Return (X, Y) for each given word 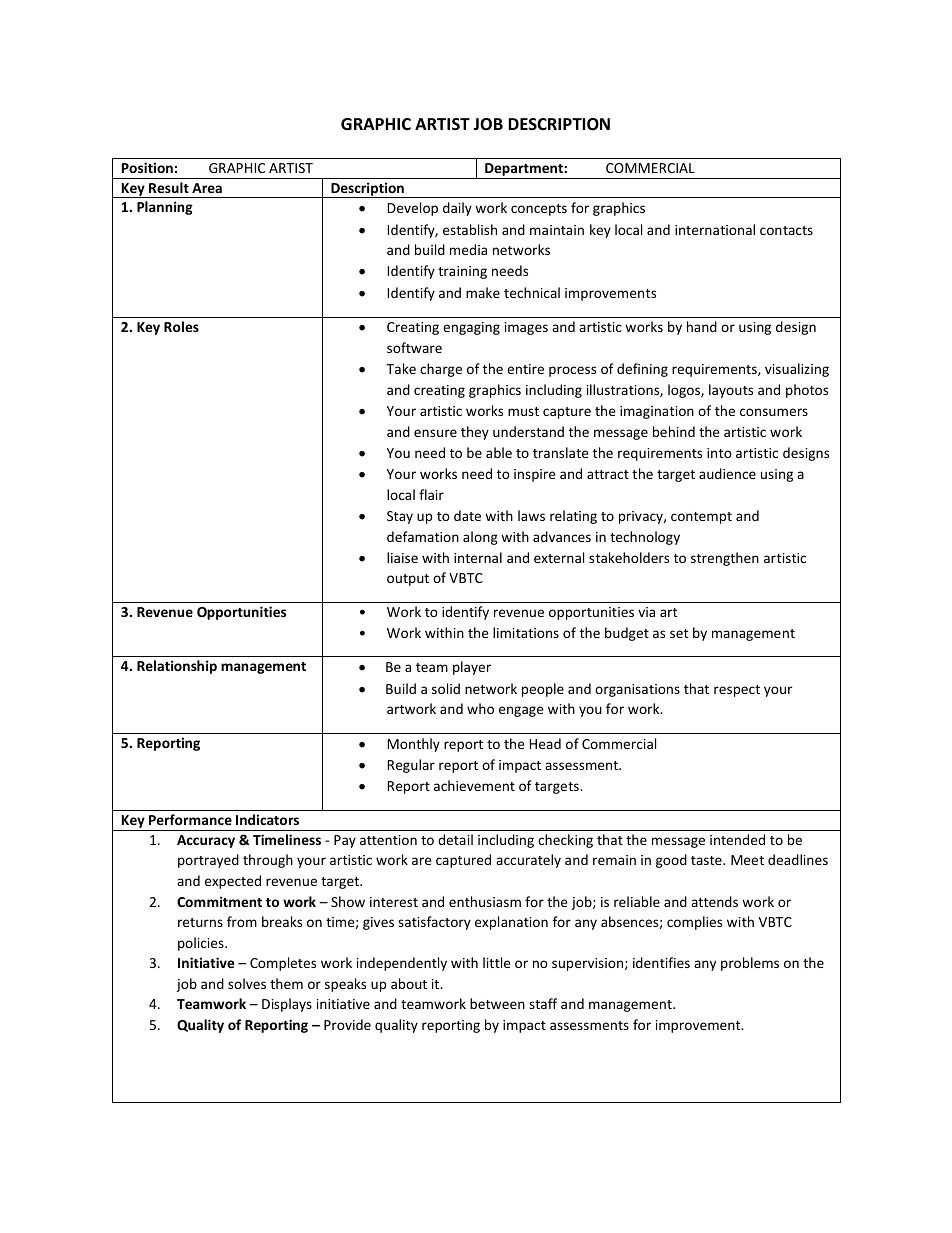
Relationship (177, 667)
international (715, 229)
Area (207, 188)
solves (247, 983)
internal (478, 557)
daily (457, 209)
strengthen (725, 559)
